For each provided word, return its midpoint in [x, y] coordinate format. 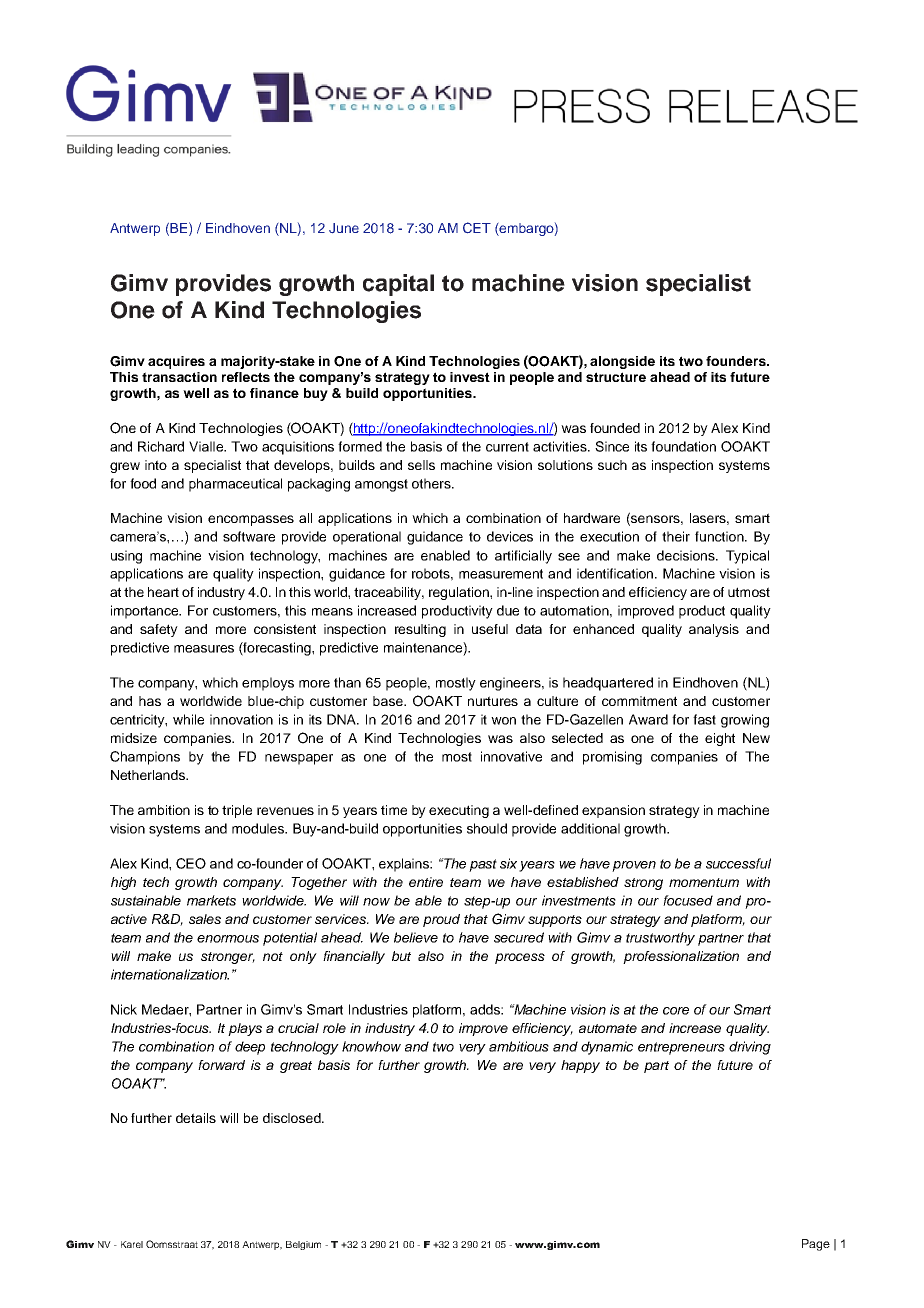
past [483, 865]
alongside [622, 362]
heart [163, 592]
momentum [704, 882]
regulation [460, 593]
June [344, 228]
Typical [747, 557]
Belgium [303, 1245]
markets [211, 900]
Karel [132, 1244]
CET [477, 227]
